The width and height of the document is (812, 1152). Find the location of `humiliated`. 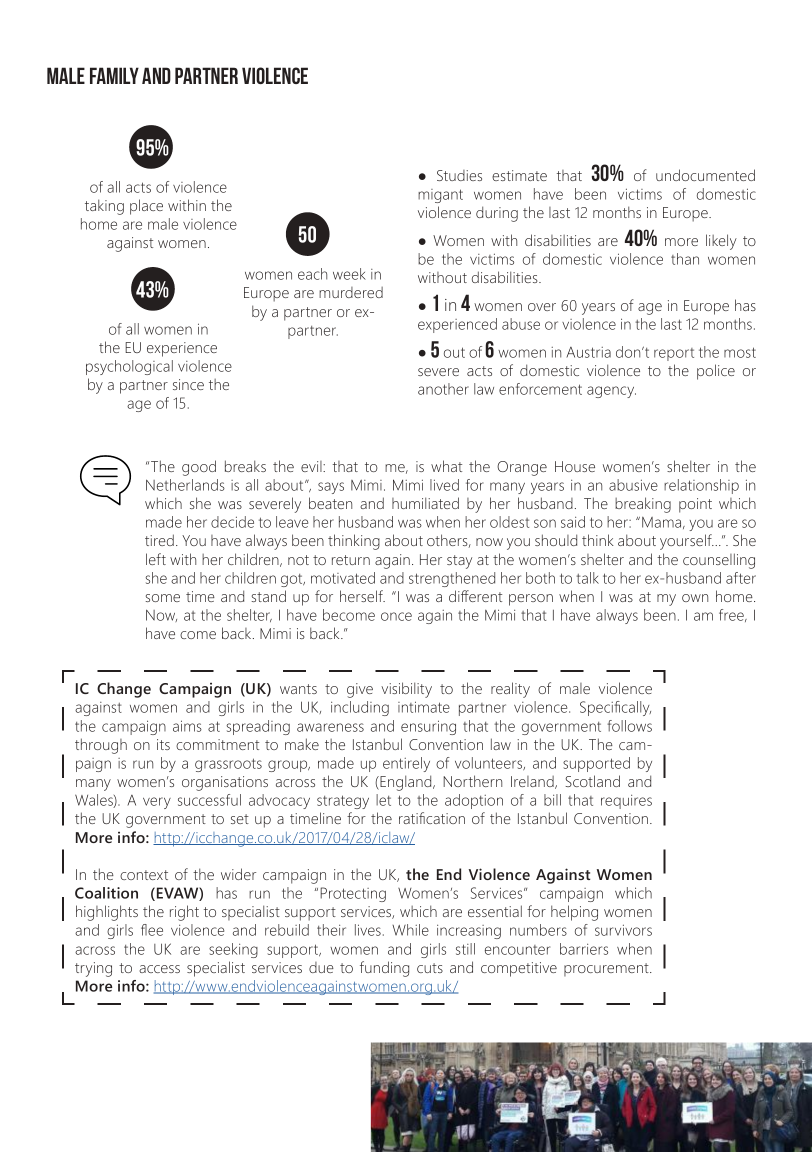

humiliated is located at coordinates (425, 503).
